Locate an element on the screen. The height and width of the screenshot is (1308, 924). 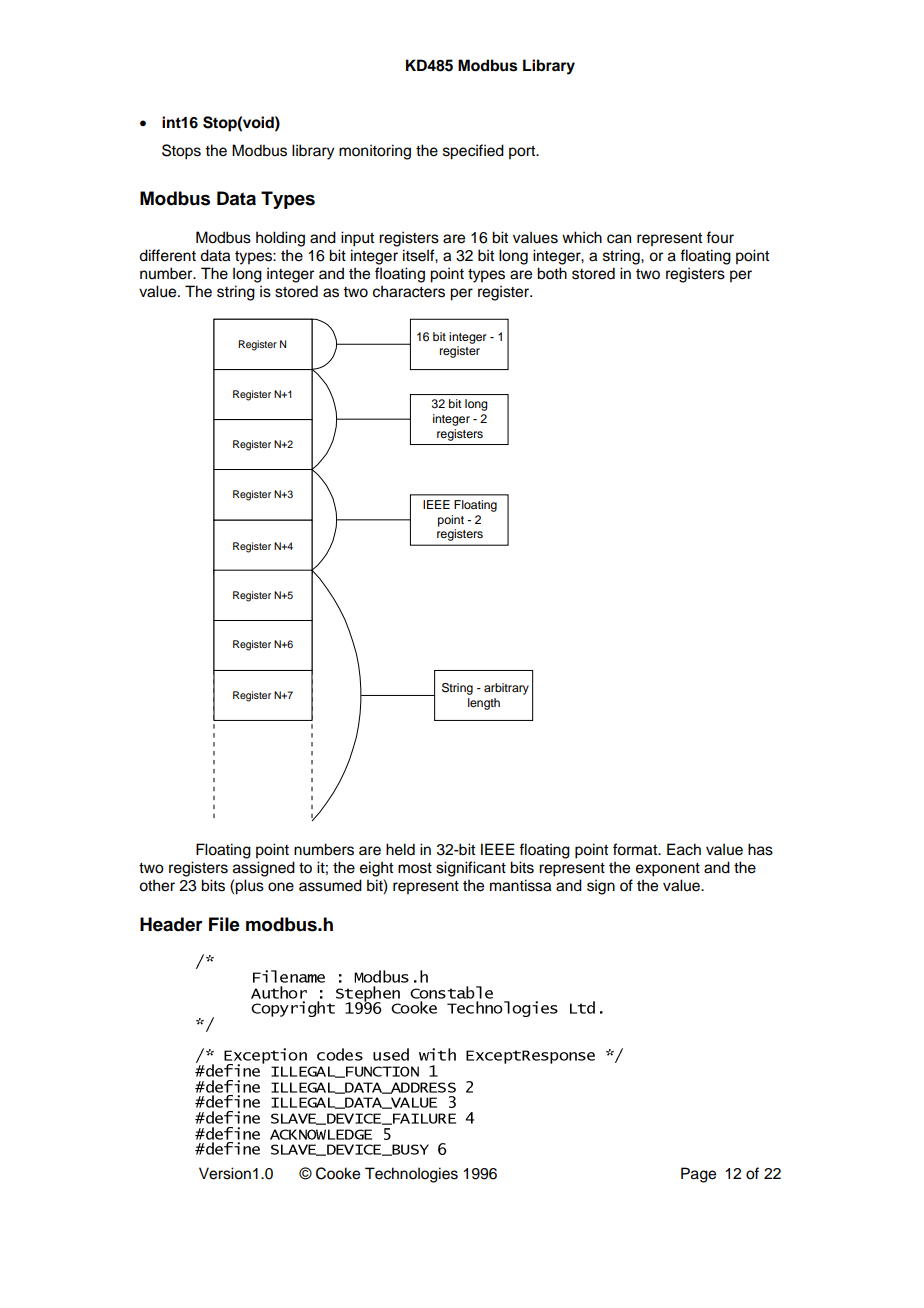
arbitrary is located at coordinates (506, 689).
